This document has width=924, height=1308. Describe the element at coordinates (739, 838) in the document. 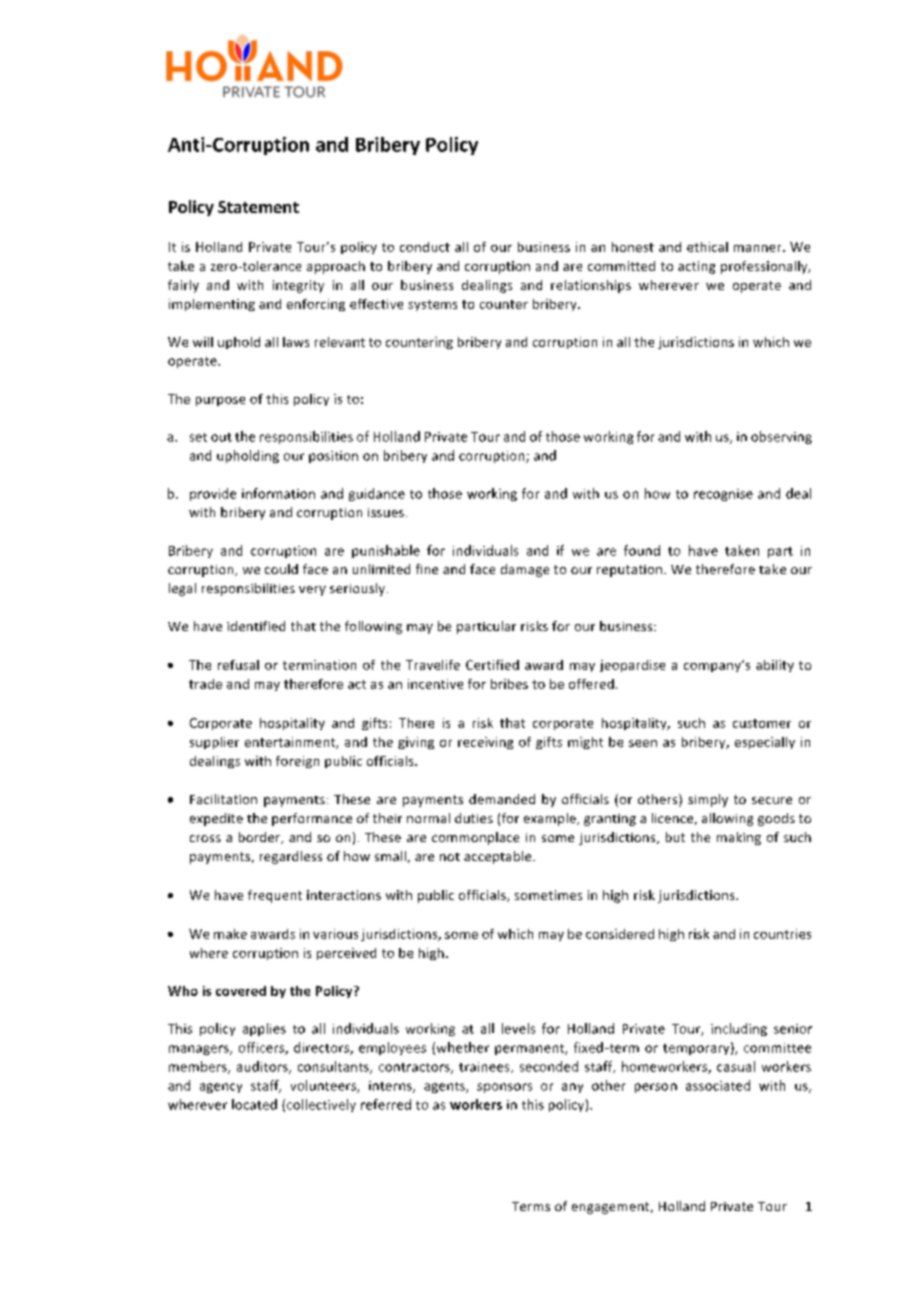

I see `making` at that location.
